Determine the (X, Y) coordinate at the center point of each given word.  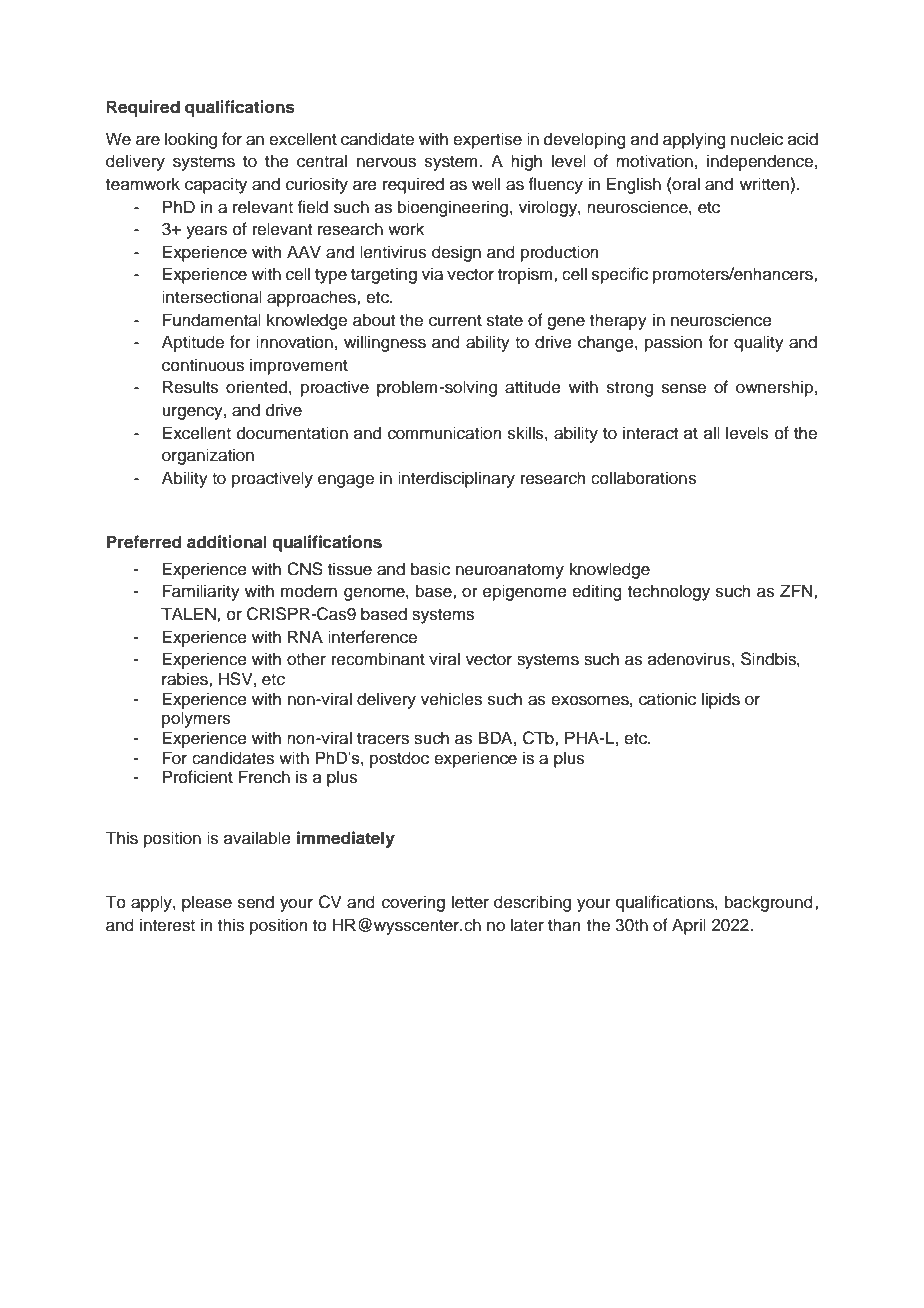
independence (760, 162)
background (769, 903)
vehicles (451, 699)
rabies (186, 679)
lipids (721, 700)
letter (470, 902)
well (486, 184)
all (712, 432)
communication (445, 433)
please (207, 903)
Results (191, 387)
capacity (216, 185)
